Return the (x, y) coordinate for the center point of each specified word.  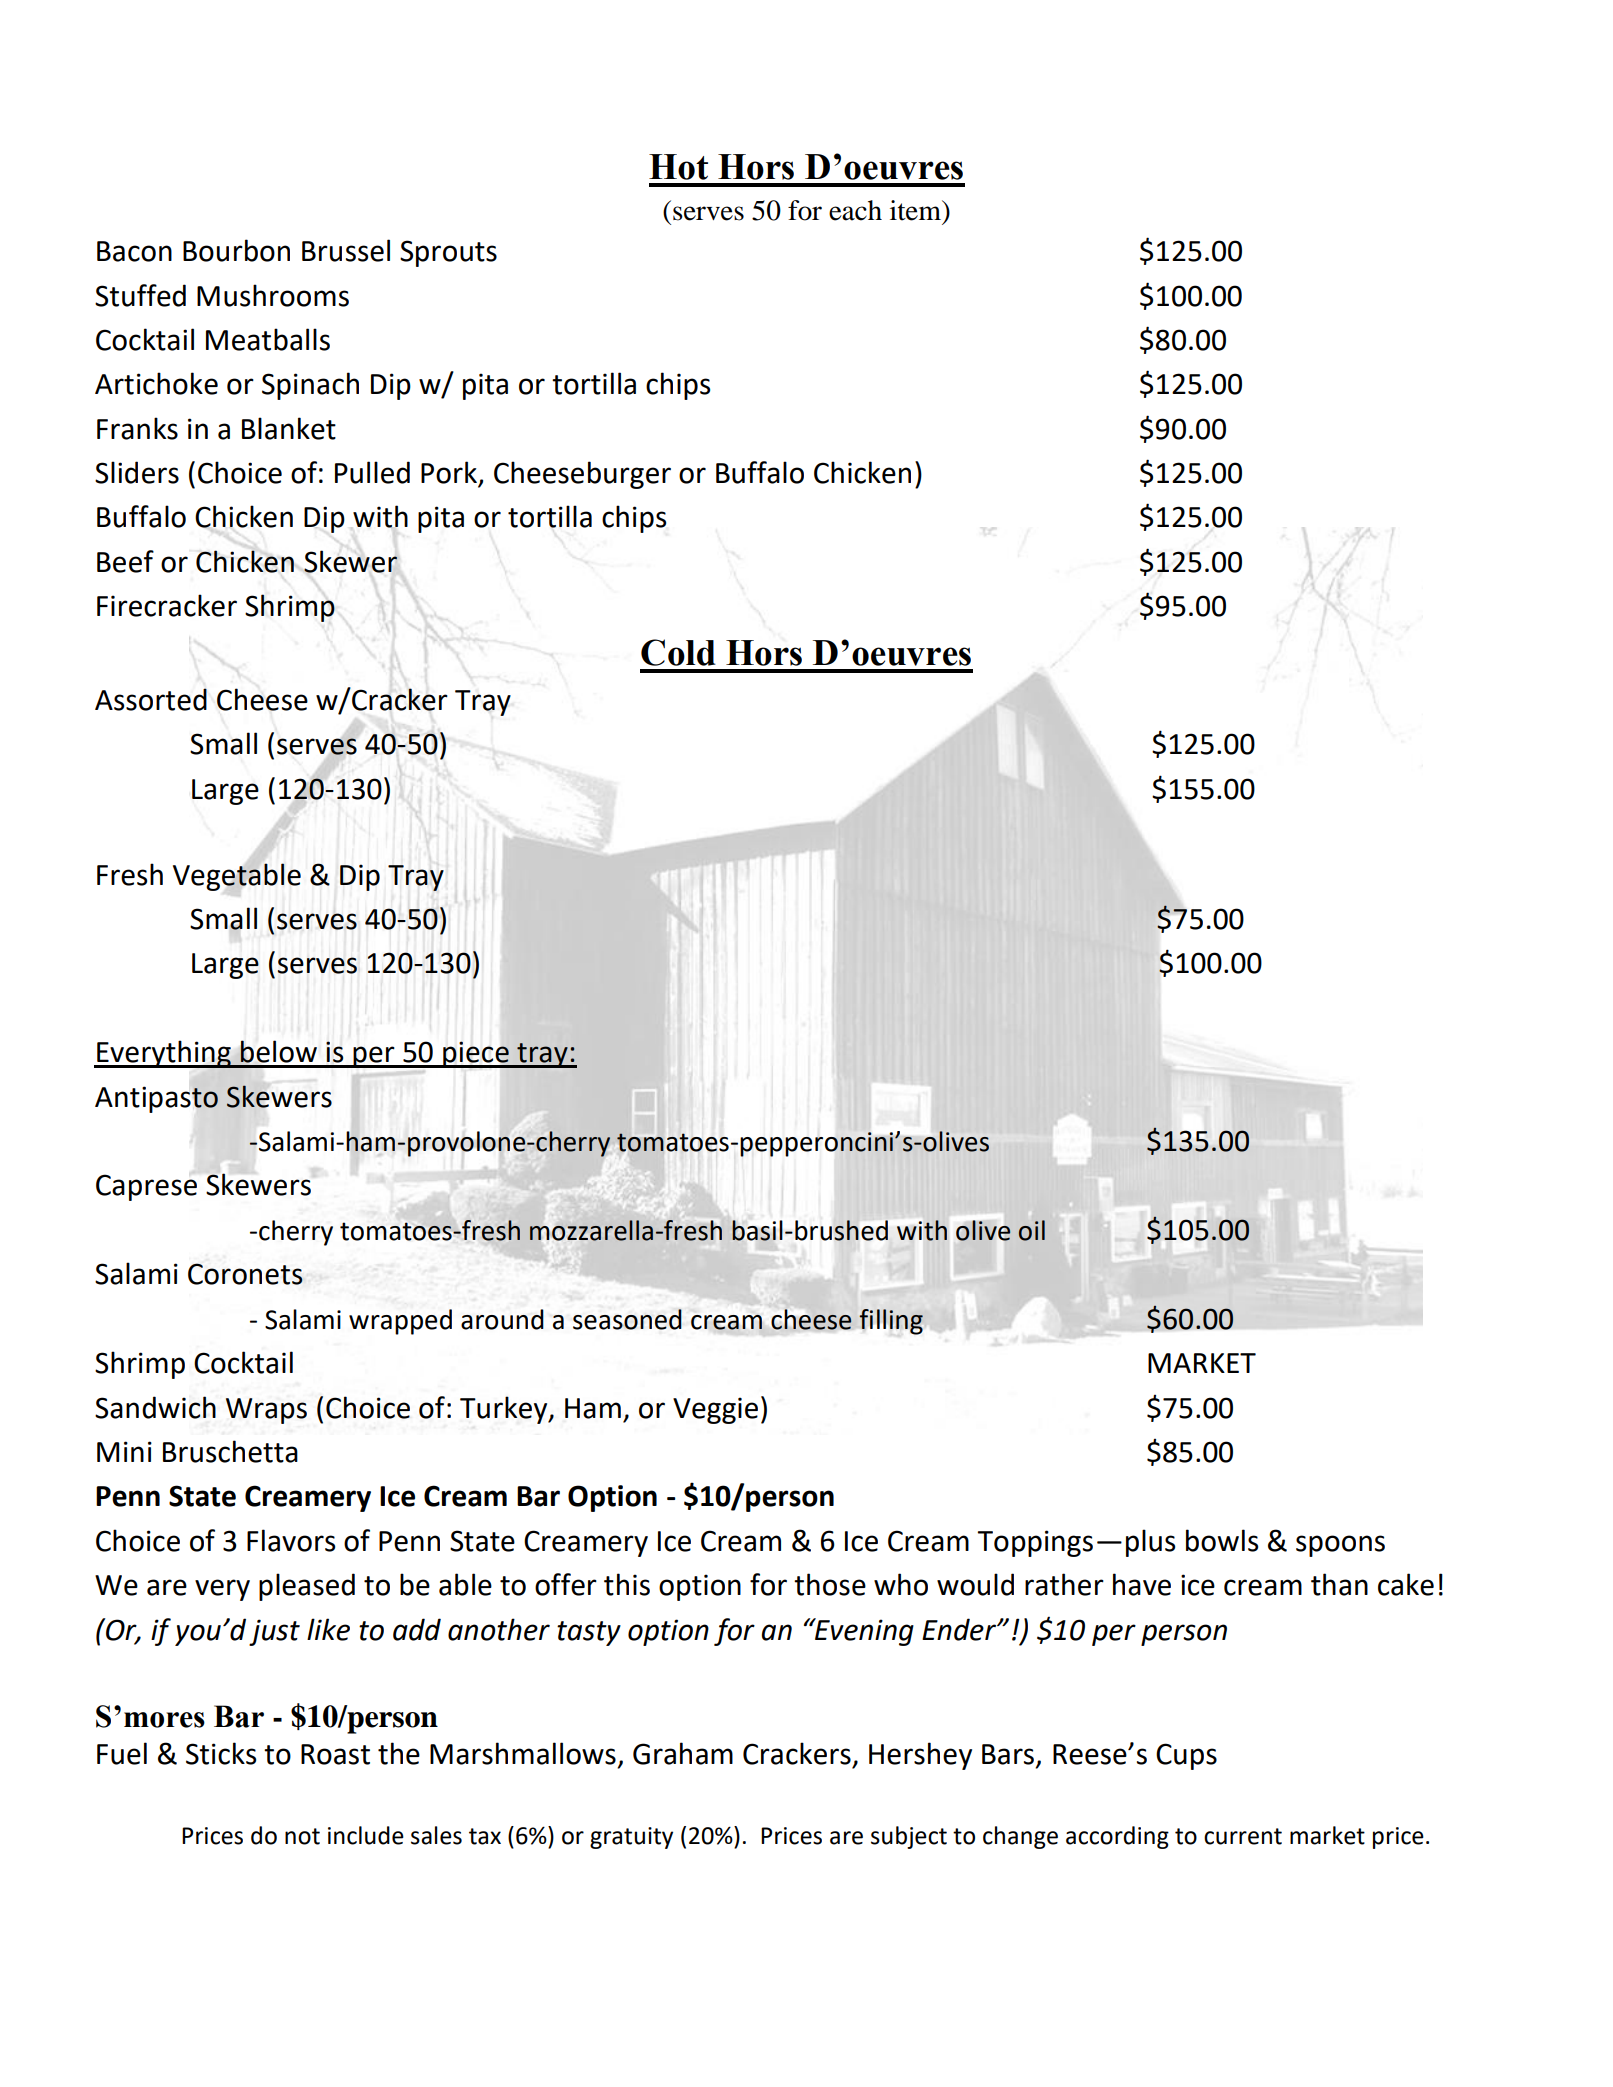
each (855, 210)
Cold (678, 652)
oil (1032, 1230)
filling (891, 1322)
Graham (683, 1753)
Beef (125, 561)
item (916, 210)
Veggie (715, 1410)
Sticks (221, 1753)
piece (476, 1054)
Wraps (266, 1411)
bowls (1222, 1540)
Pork (450, 473)
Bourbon (236, 250)
